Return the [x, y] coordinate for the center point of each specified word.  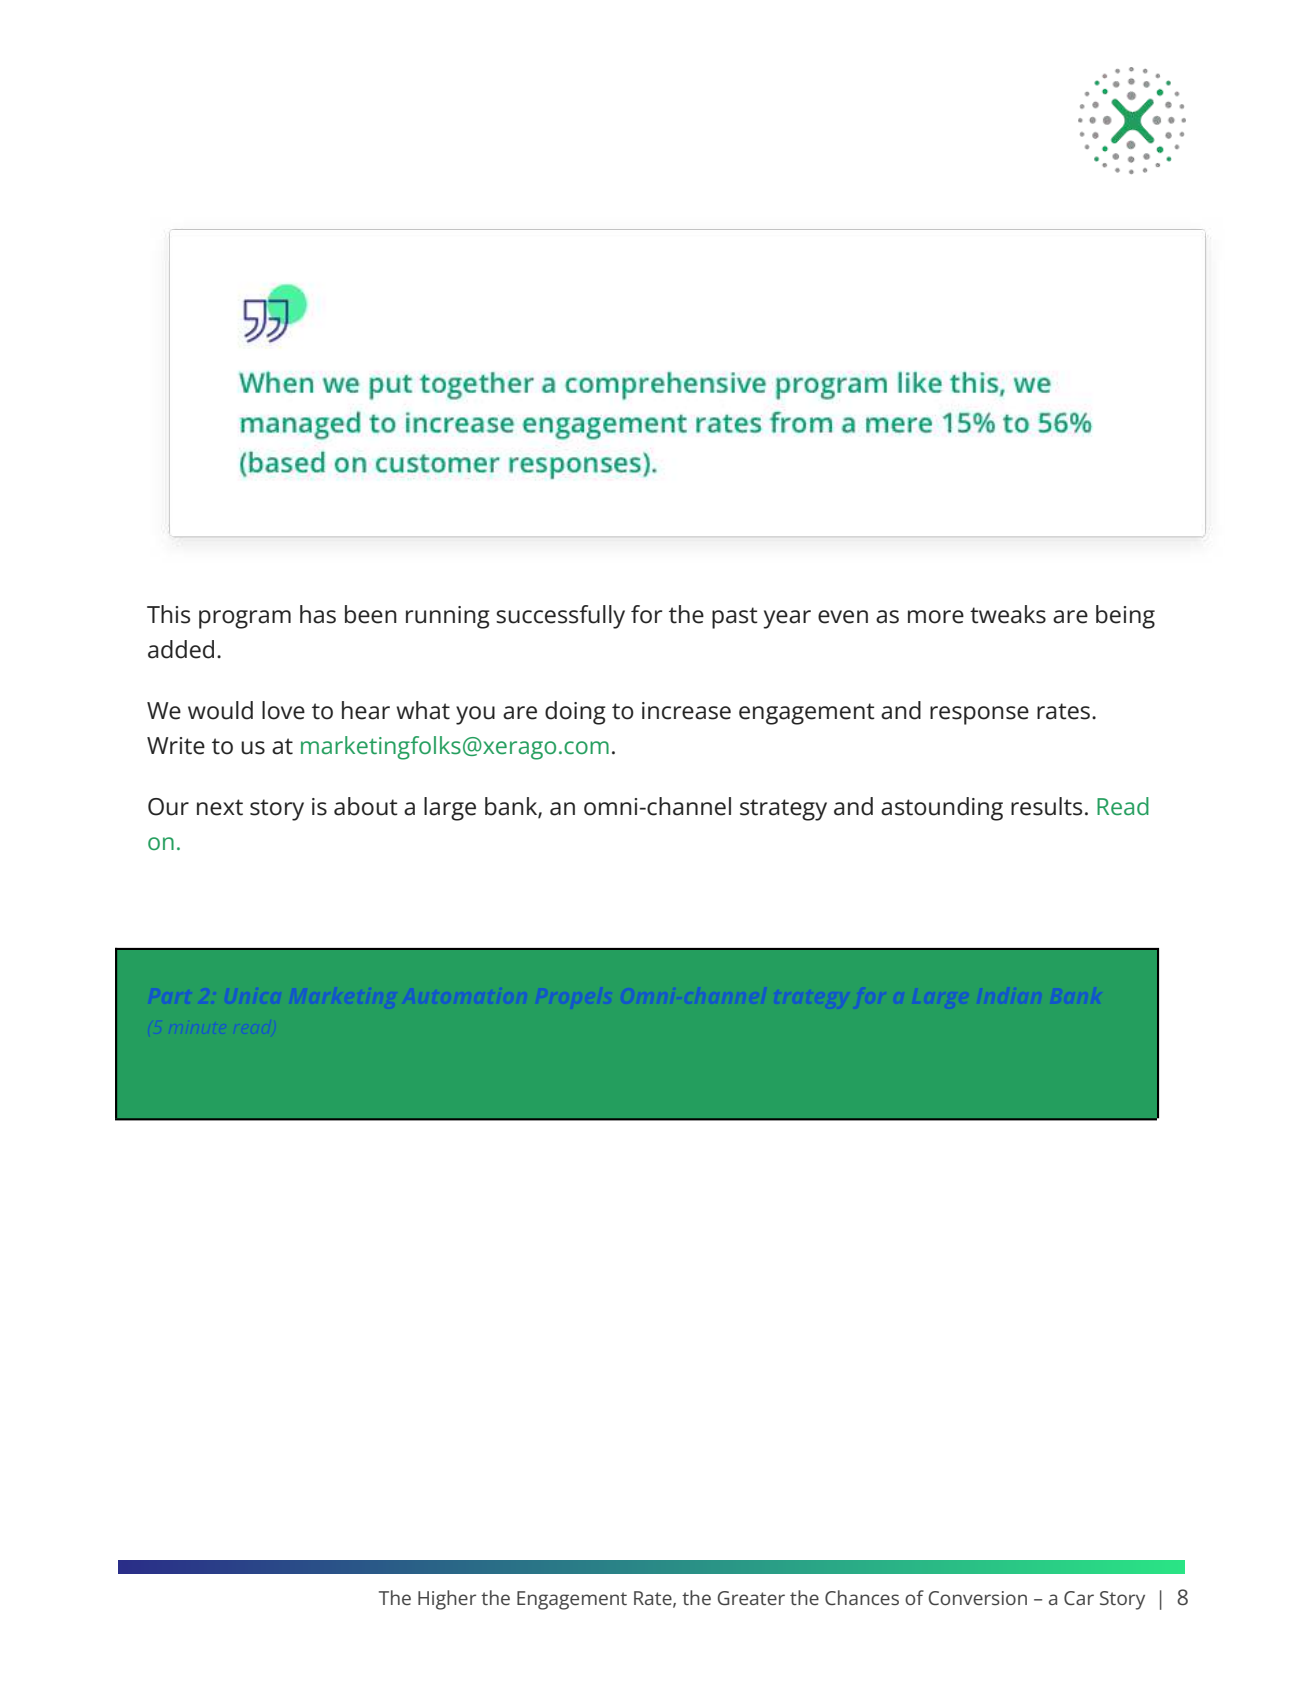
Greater [751, 1598]
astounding [942, 809]
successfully [560, 617]
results [1046, 806]
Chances [862, 1597]
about [366, 806]
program [245, 619]
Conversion [978, 1598]
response [979, 715]
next [220, 807]
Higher [447, 1600]
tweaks [1008, 614]
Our [168, 807]
